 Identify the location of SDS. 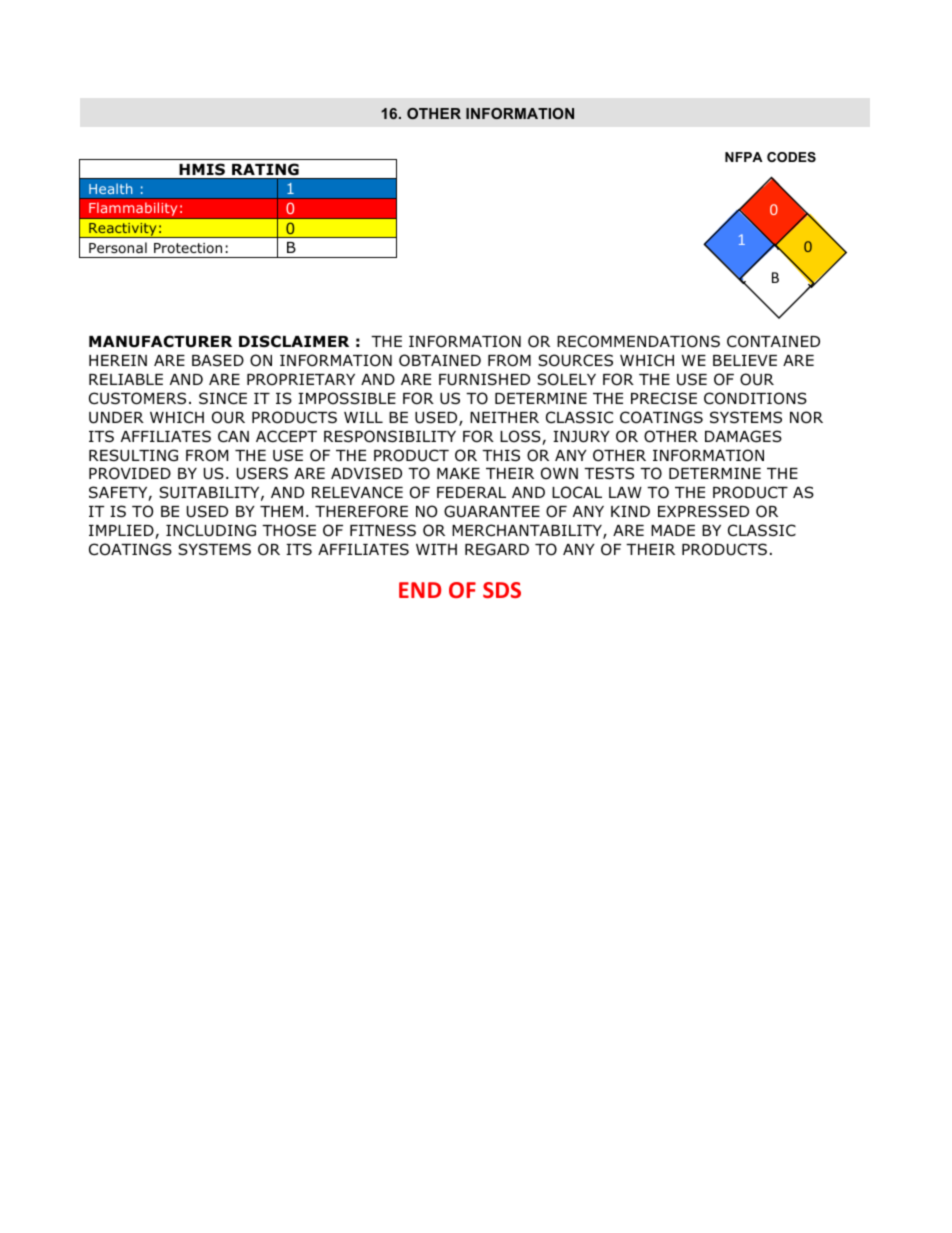
(502, 590).
